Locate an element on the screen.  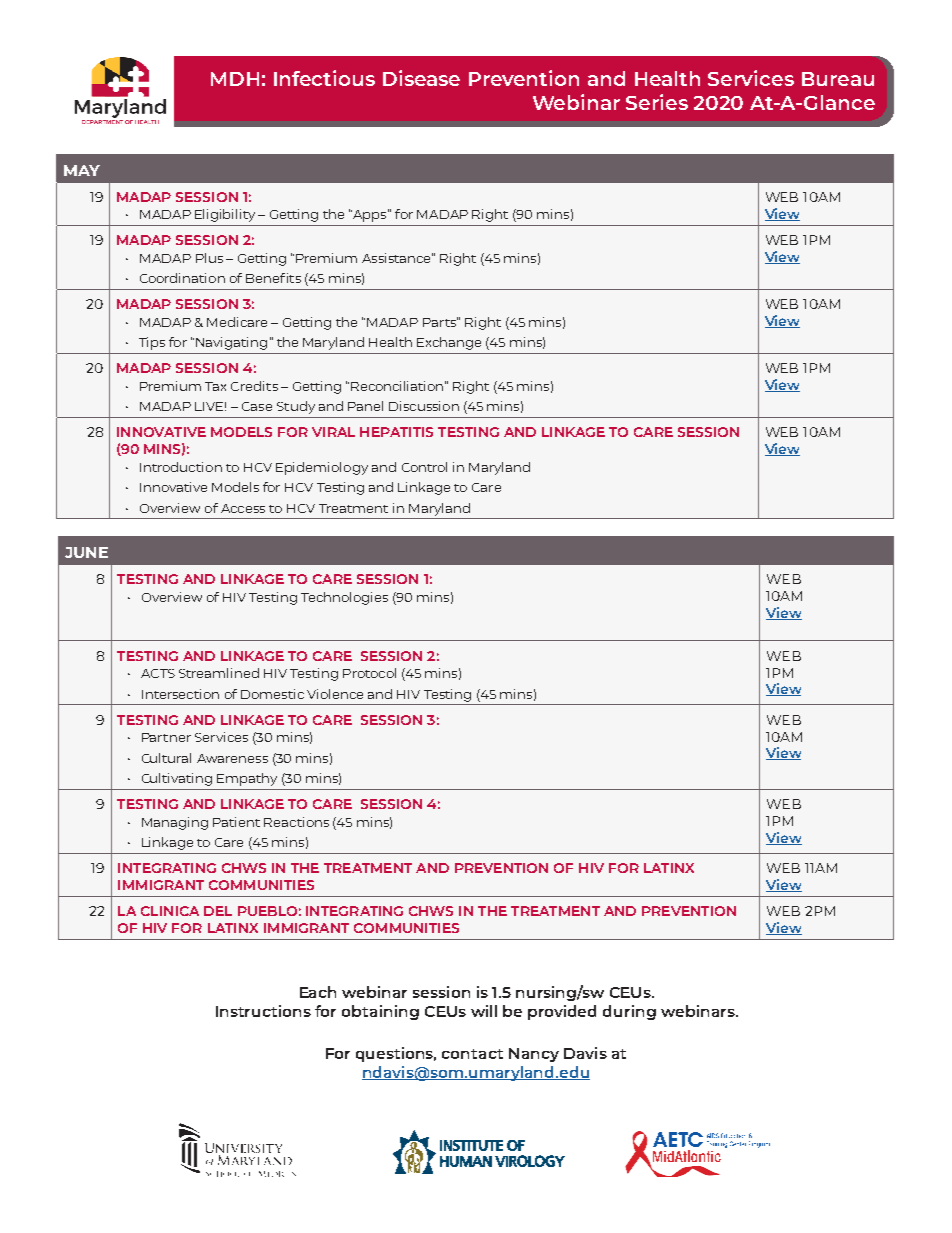
Partner is located at coordinates (166, 737).
